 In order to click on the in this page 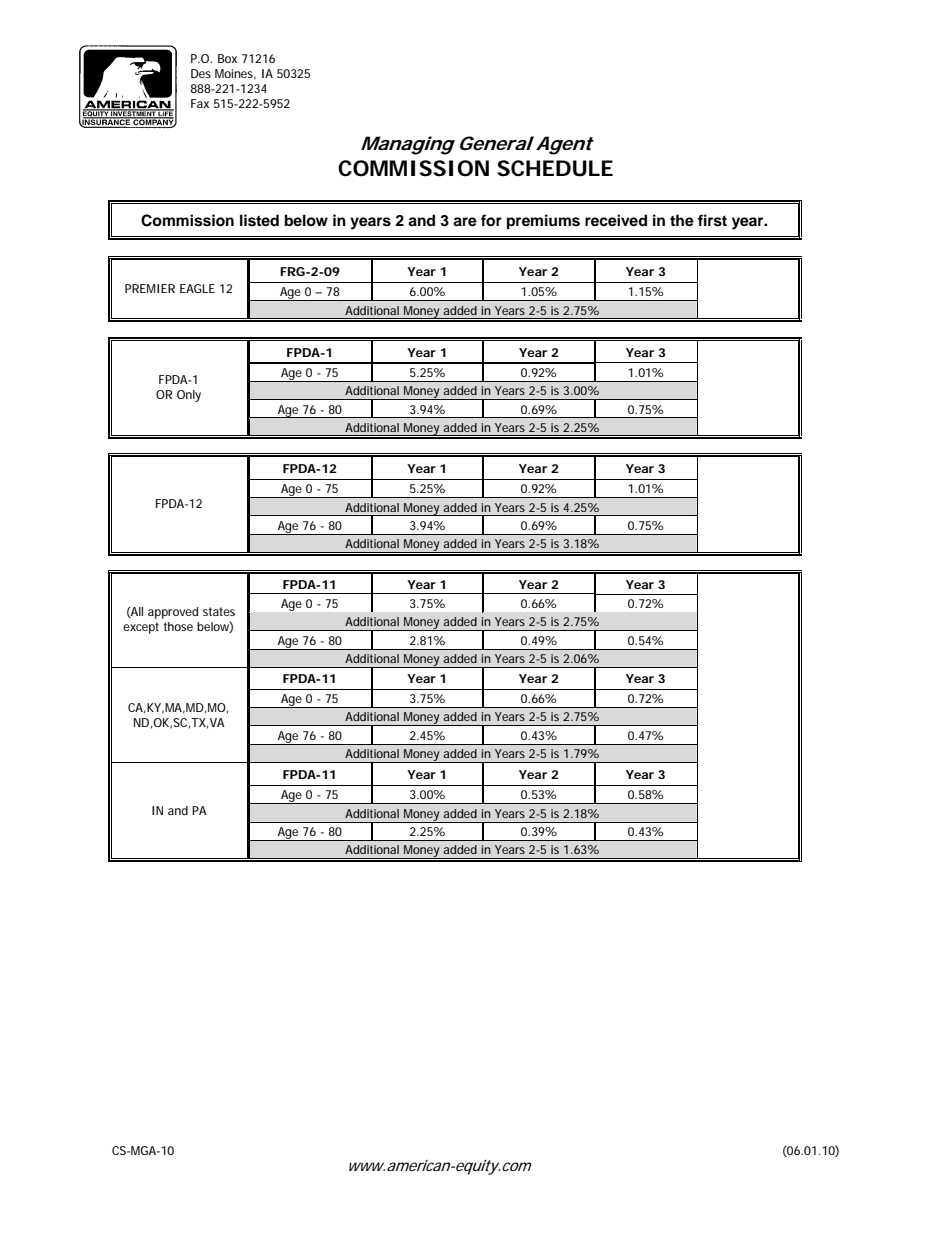, I will do `click(682, 220)`.
